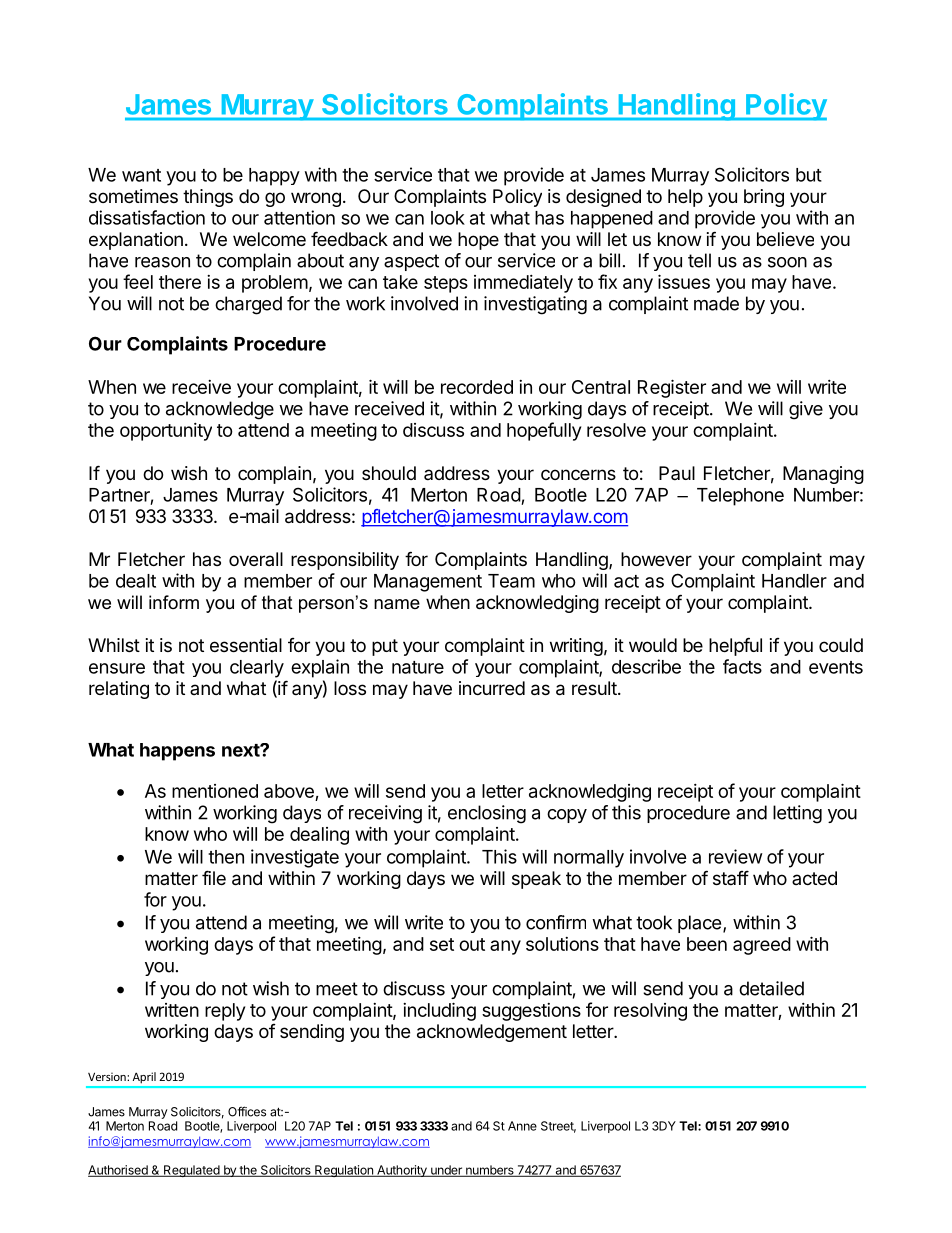 The width and height of the page is (952, 1233). I want to click on incurred, so click(492, 688).
